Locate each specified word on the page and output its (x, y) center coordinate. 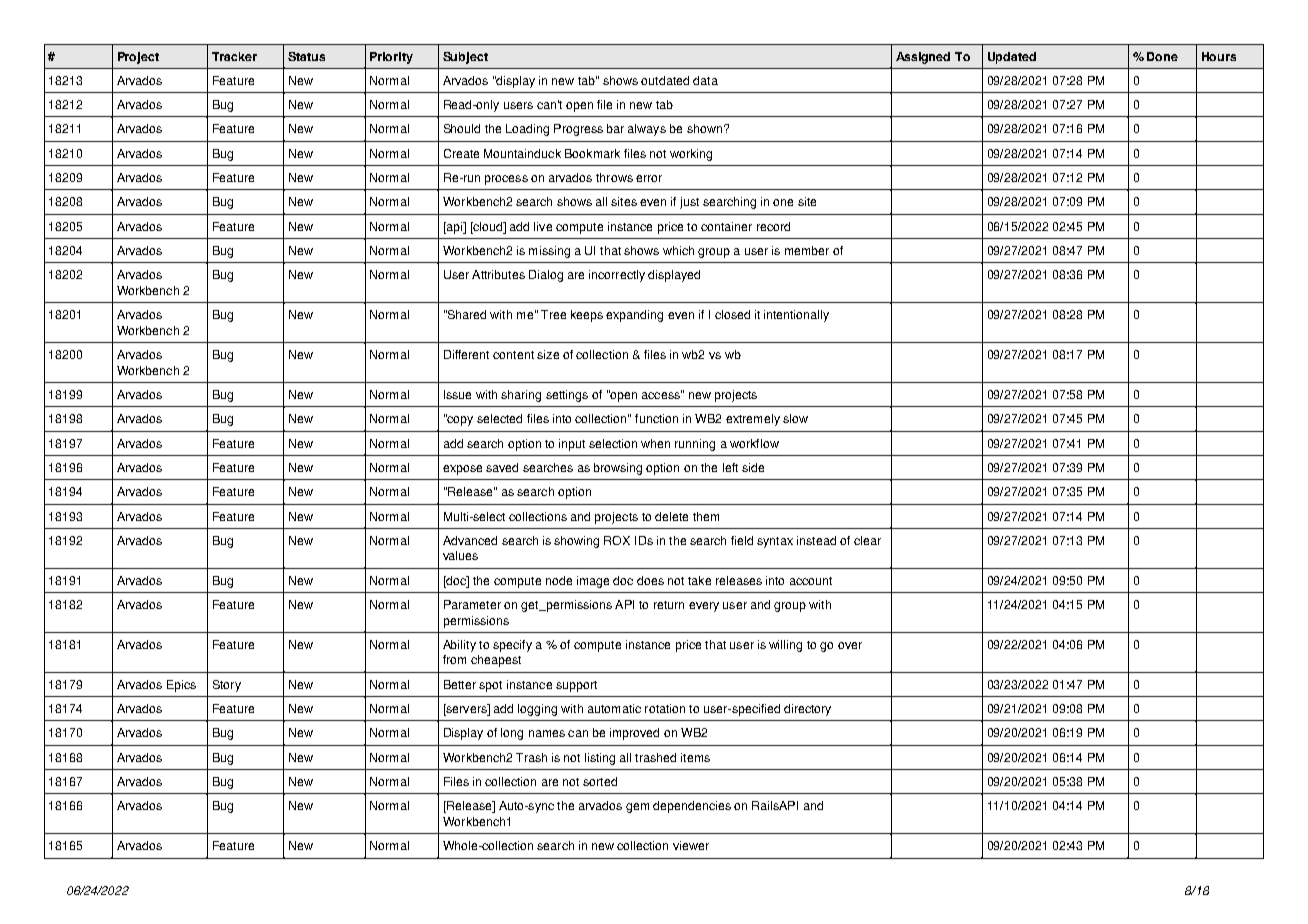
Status (306, 56)
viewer (691, 845)
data (705, 80)
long (512, 734)
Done (1162, 56)
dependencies (692, 807)
